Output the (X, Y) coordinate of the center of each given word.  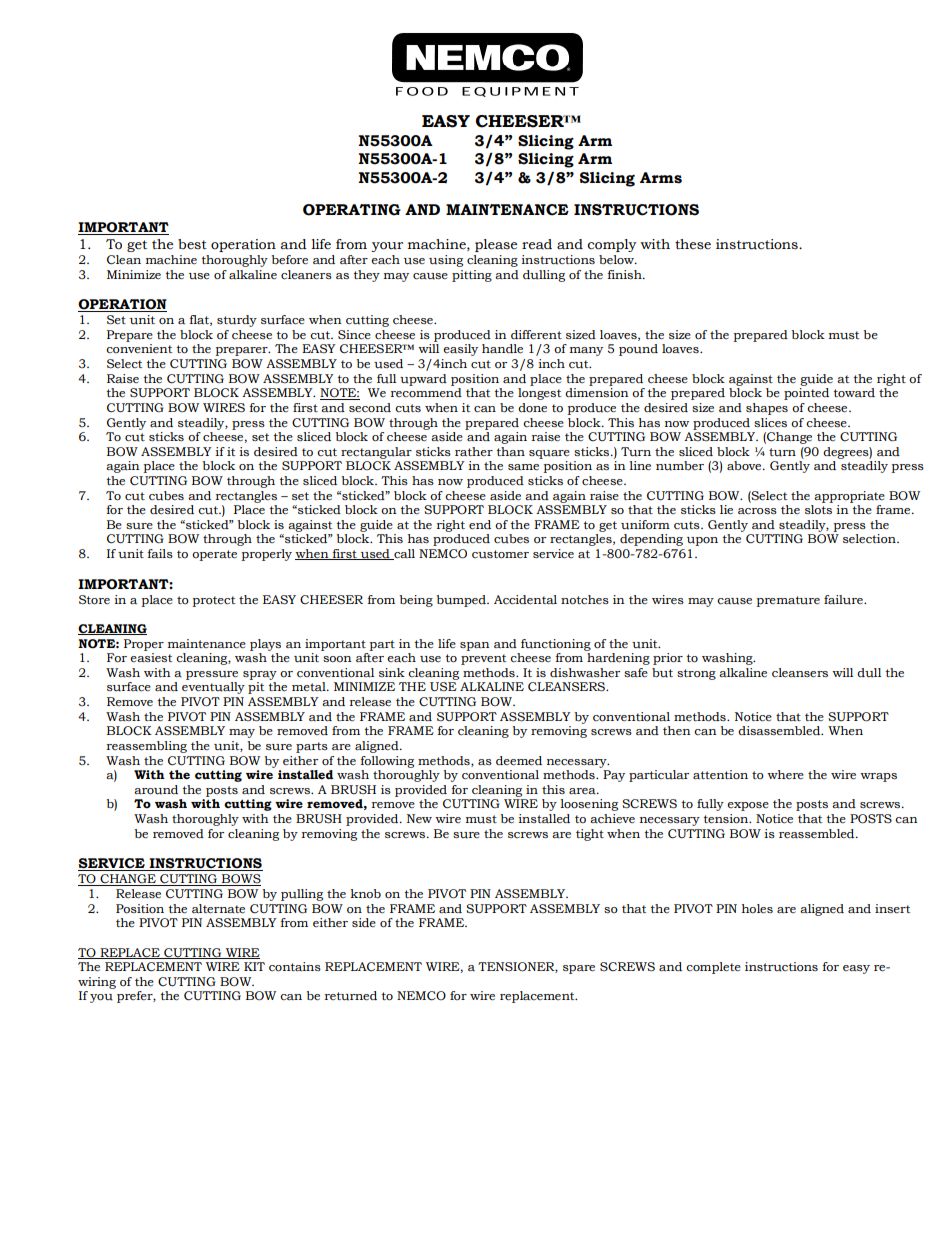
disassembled (780, 731)
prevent (483, 659)
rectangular (376, 453)
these (693, 244)
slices (770, 423)
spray (260, 675)
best (192, 244)
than (511, 451)
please (496, 245)
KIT (254, 966)
